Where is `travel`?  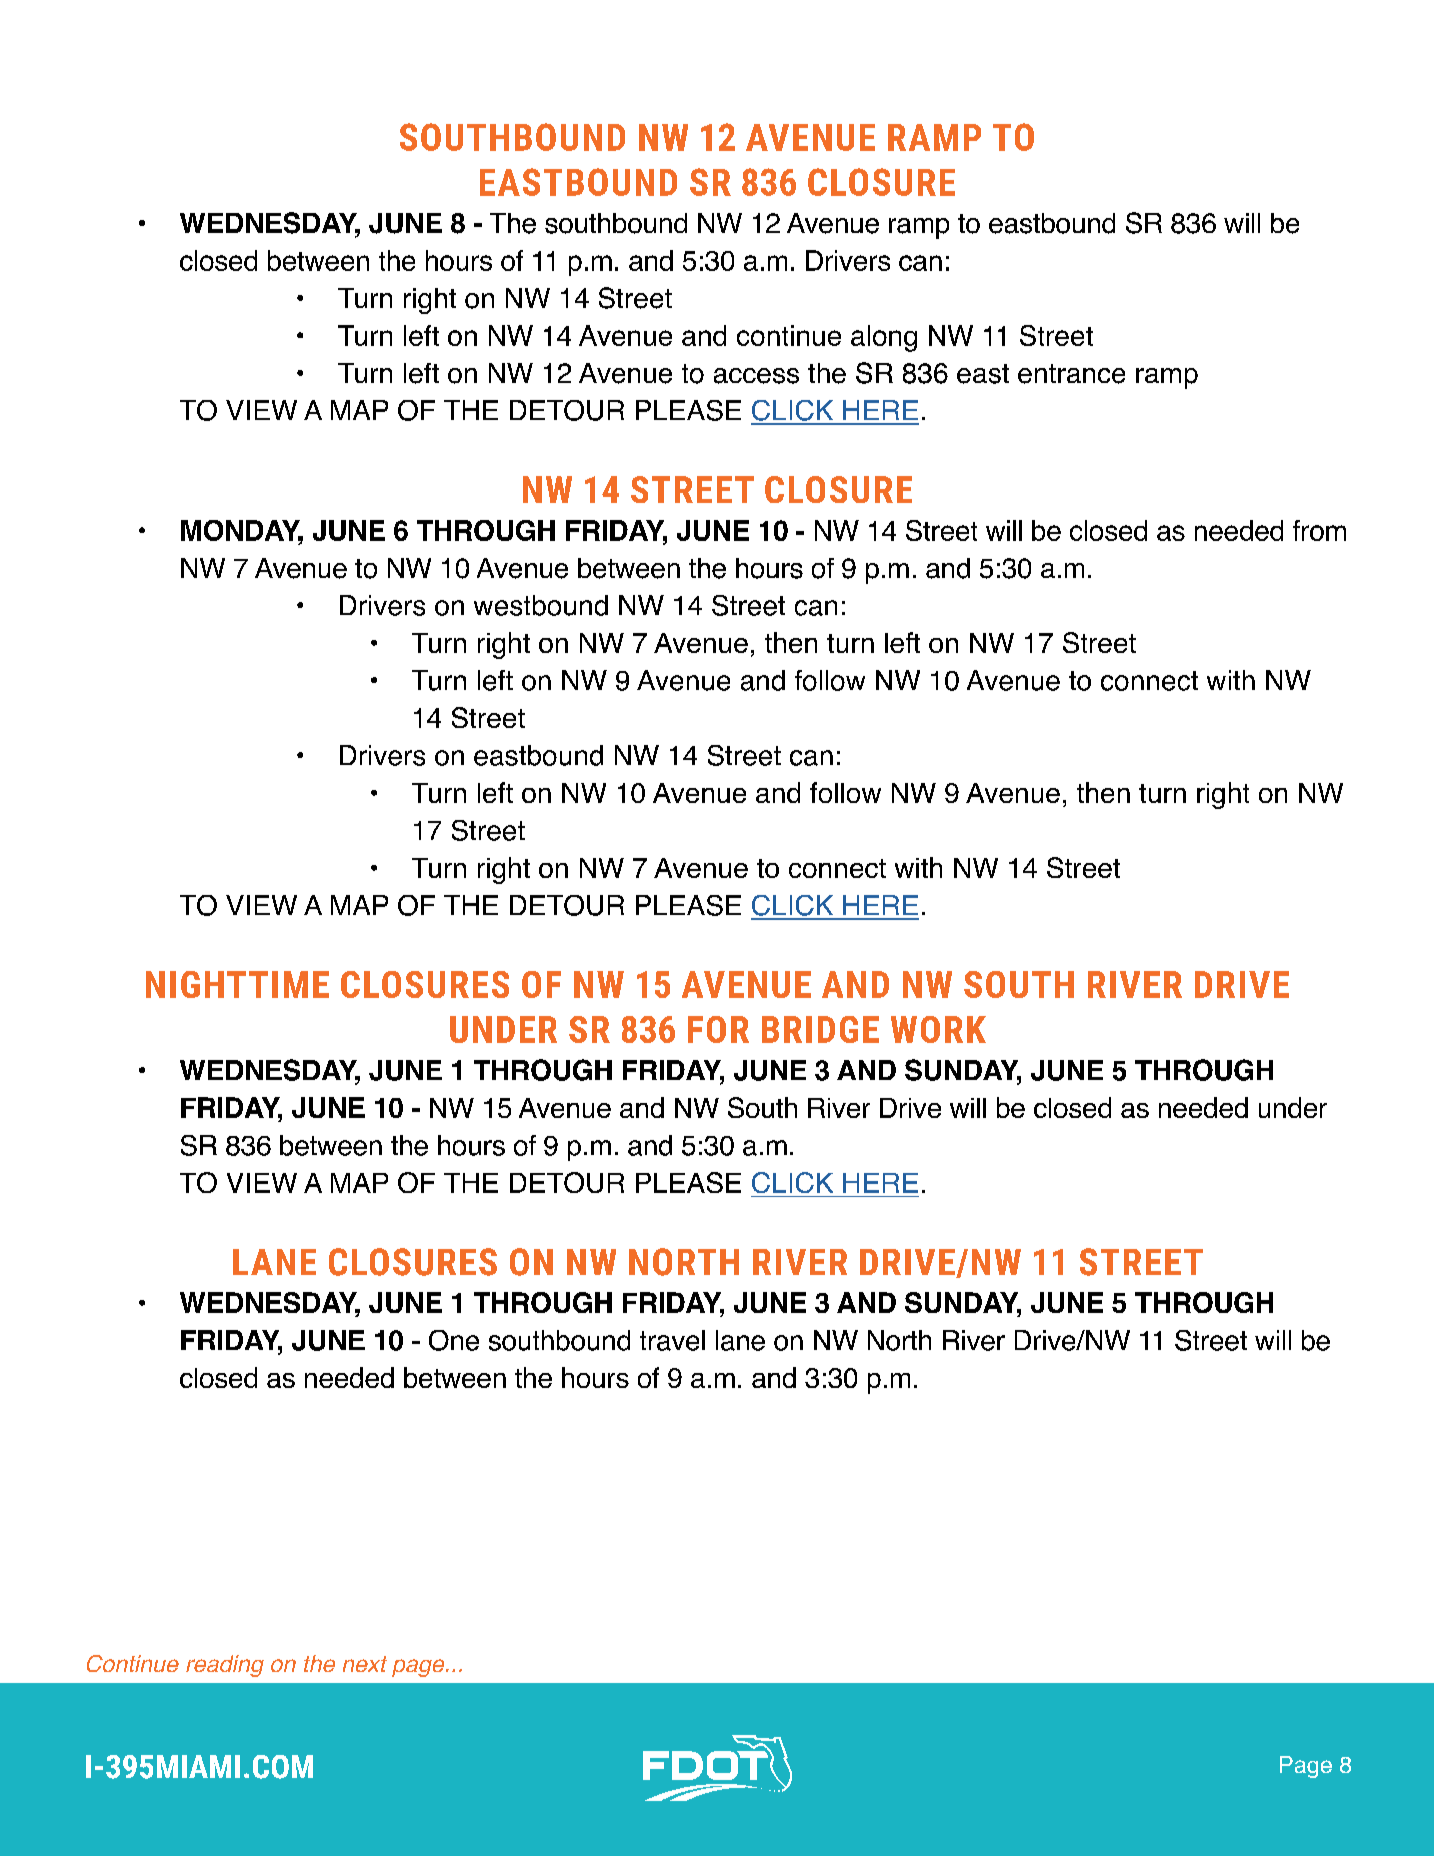 travel is located at coordinates (672, 1340).
